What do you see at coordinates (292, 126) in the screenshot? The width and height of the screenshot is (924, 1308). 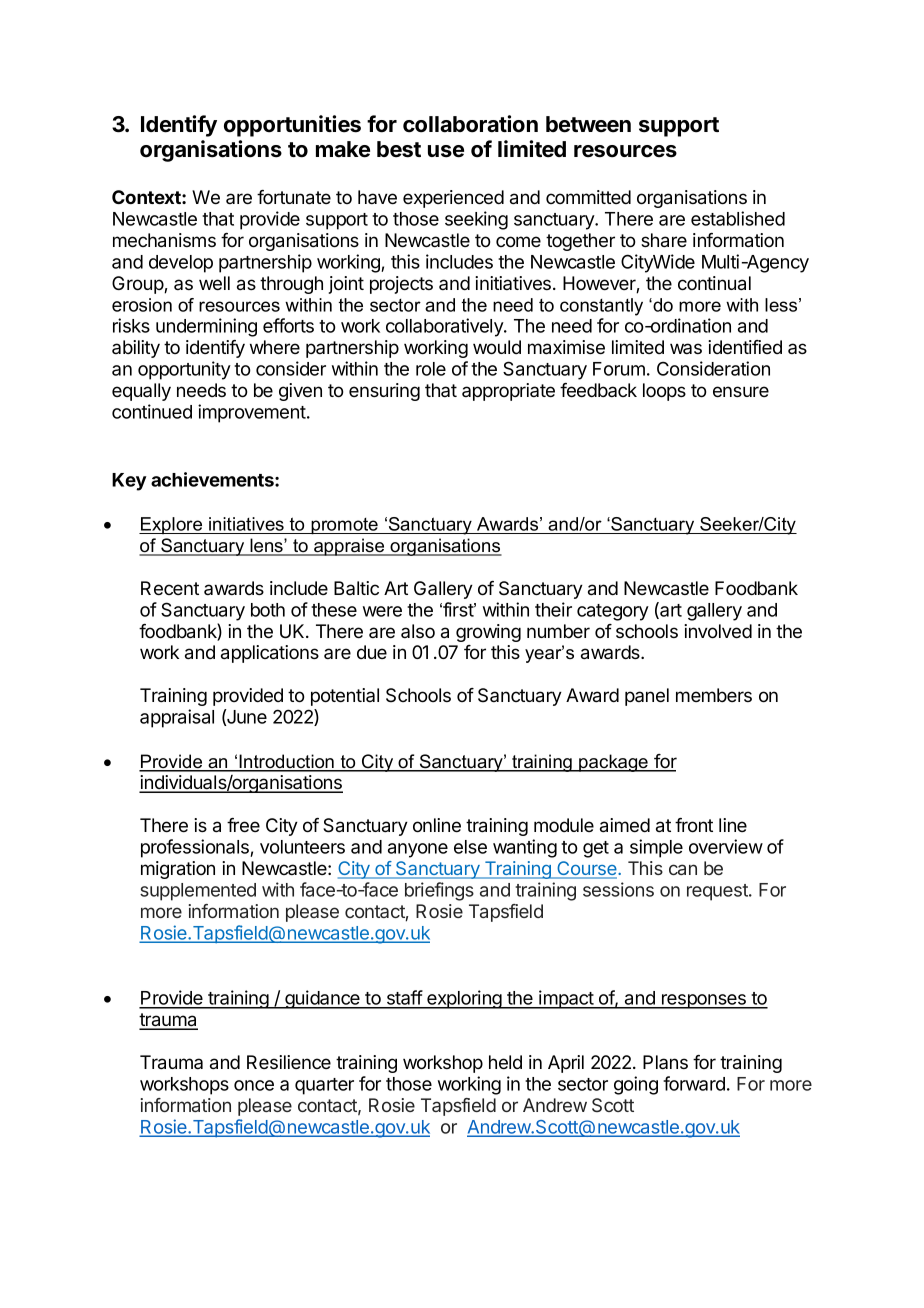 I see `opportunities` at bounding box center [292, 126].
